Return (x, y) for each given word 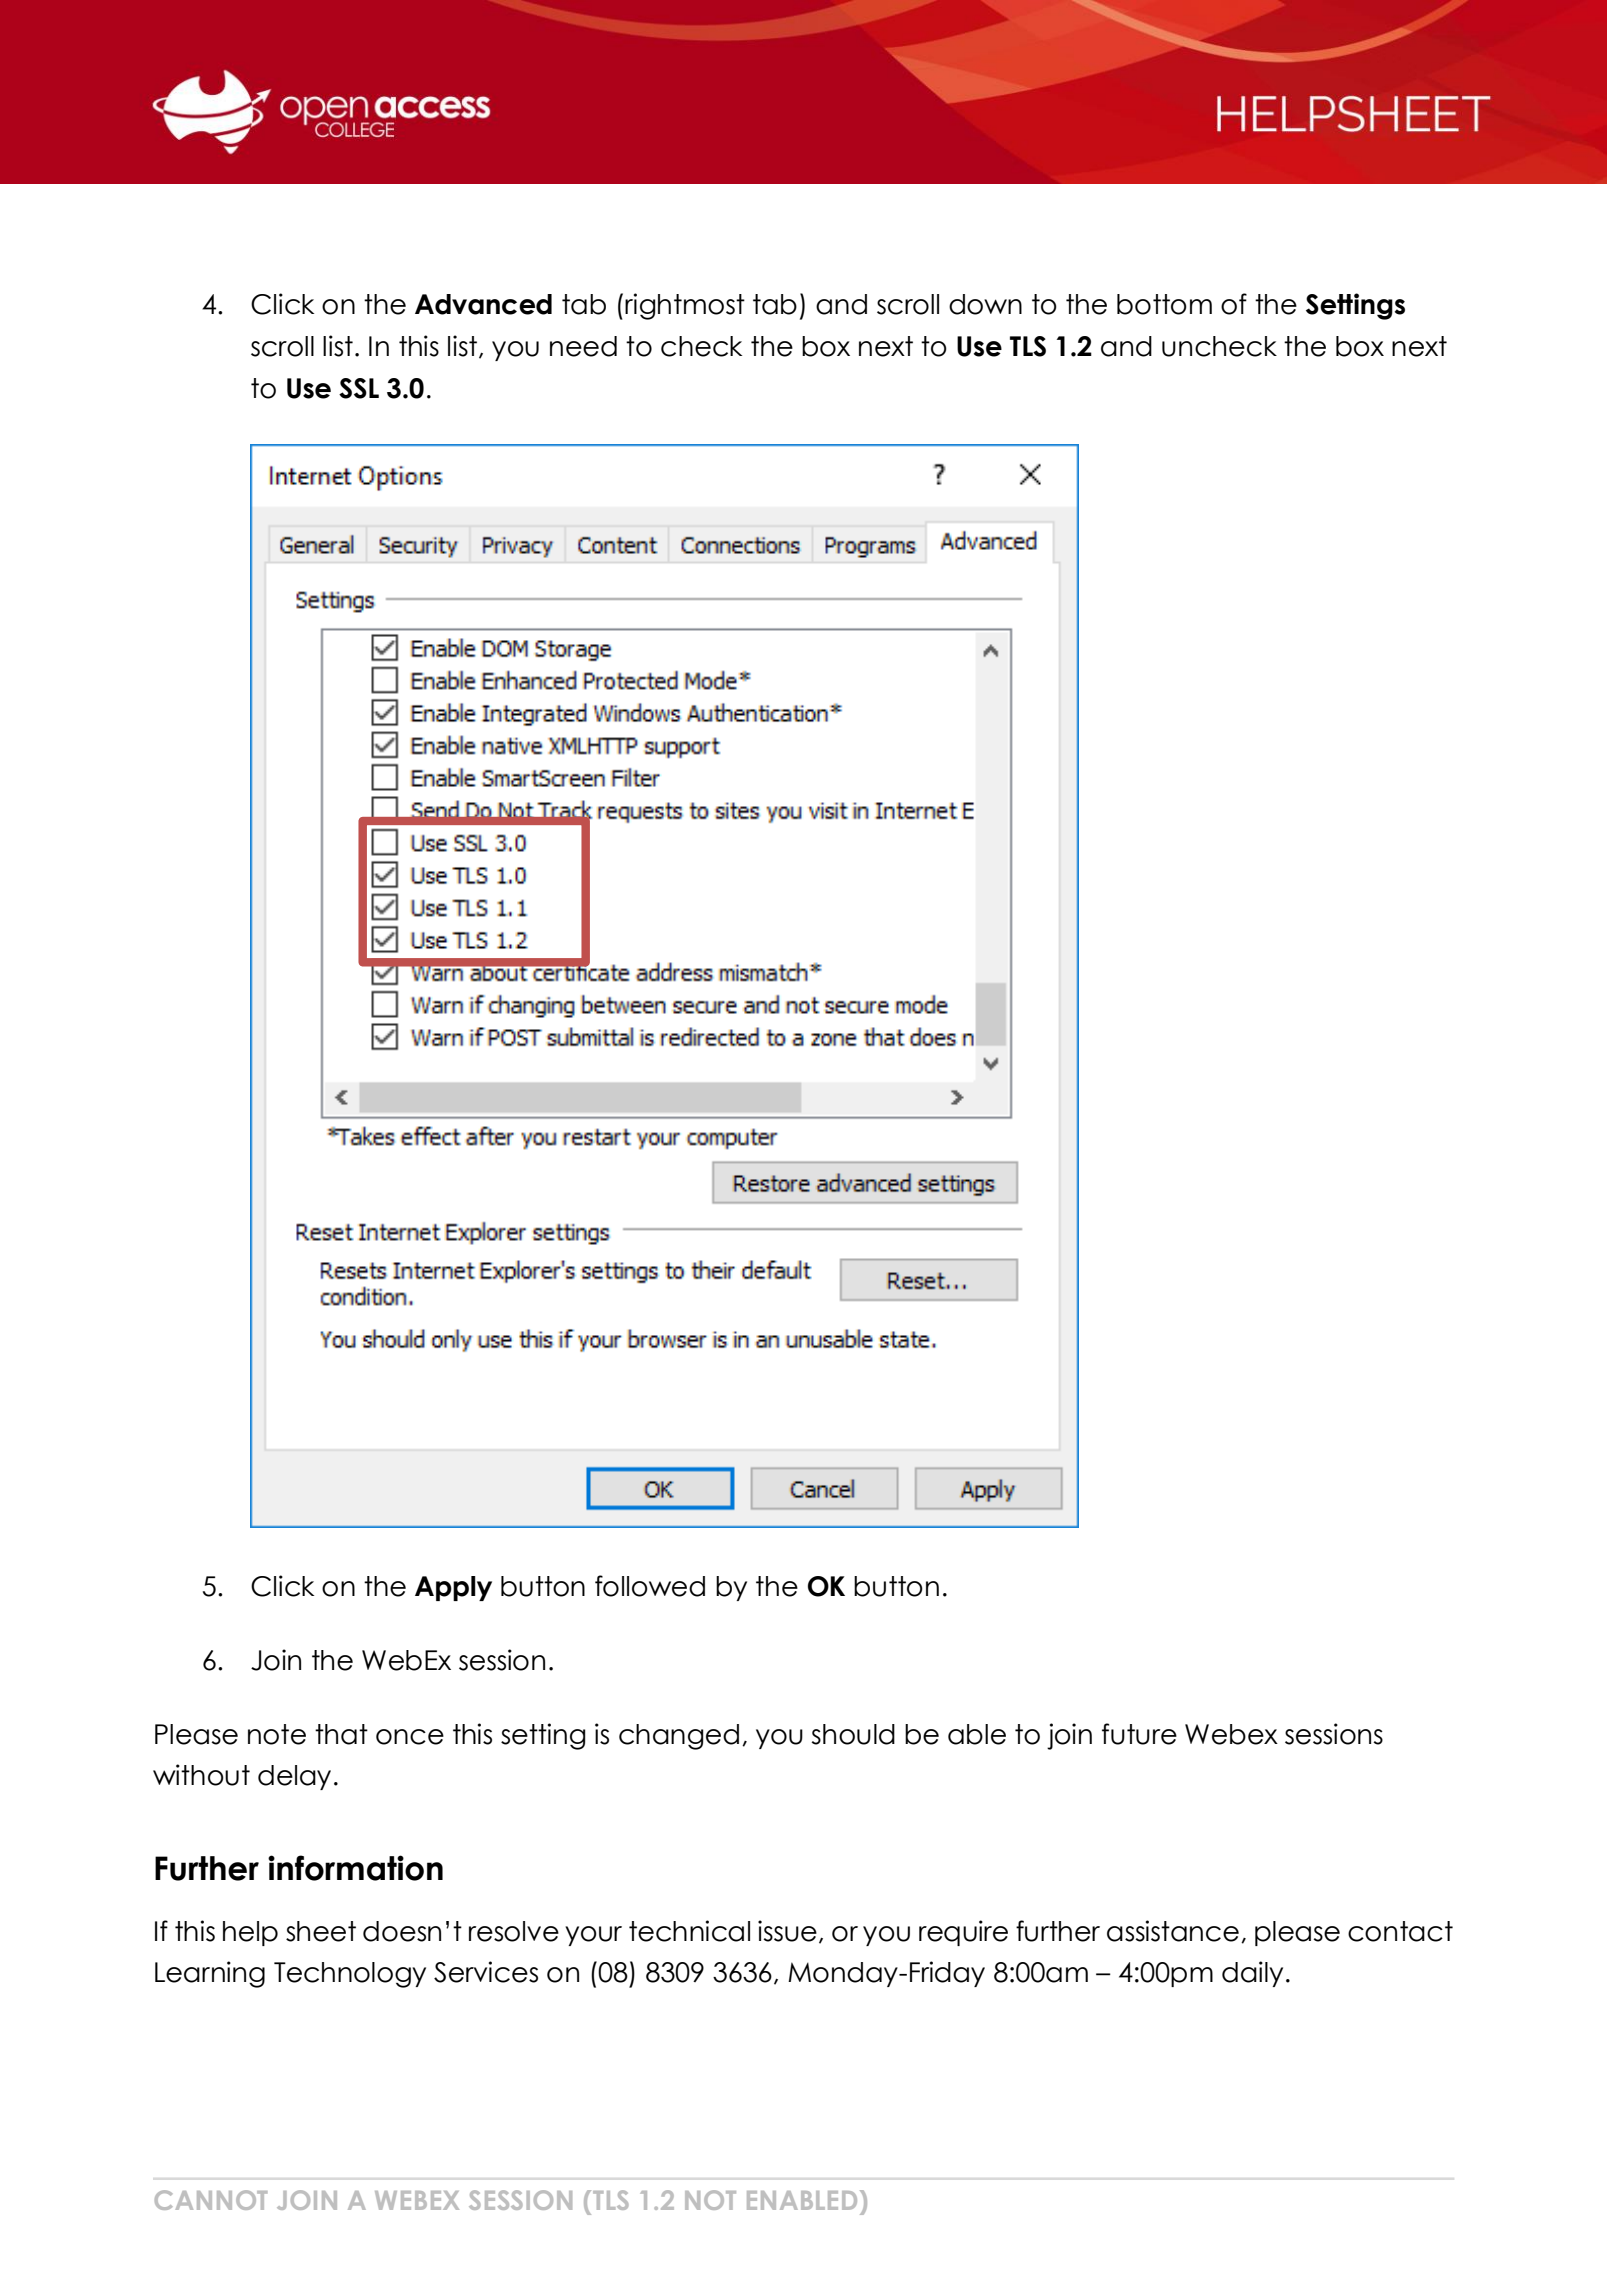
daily (1252, 1974)
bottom (1164, 304)
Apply (453, 1588)
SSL (359, 388)
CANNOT (211, 2200)
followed (650, 1586)
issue (787, 1931)
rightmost (685, 306)
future (1139, 1734)
